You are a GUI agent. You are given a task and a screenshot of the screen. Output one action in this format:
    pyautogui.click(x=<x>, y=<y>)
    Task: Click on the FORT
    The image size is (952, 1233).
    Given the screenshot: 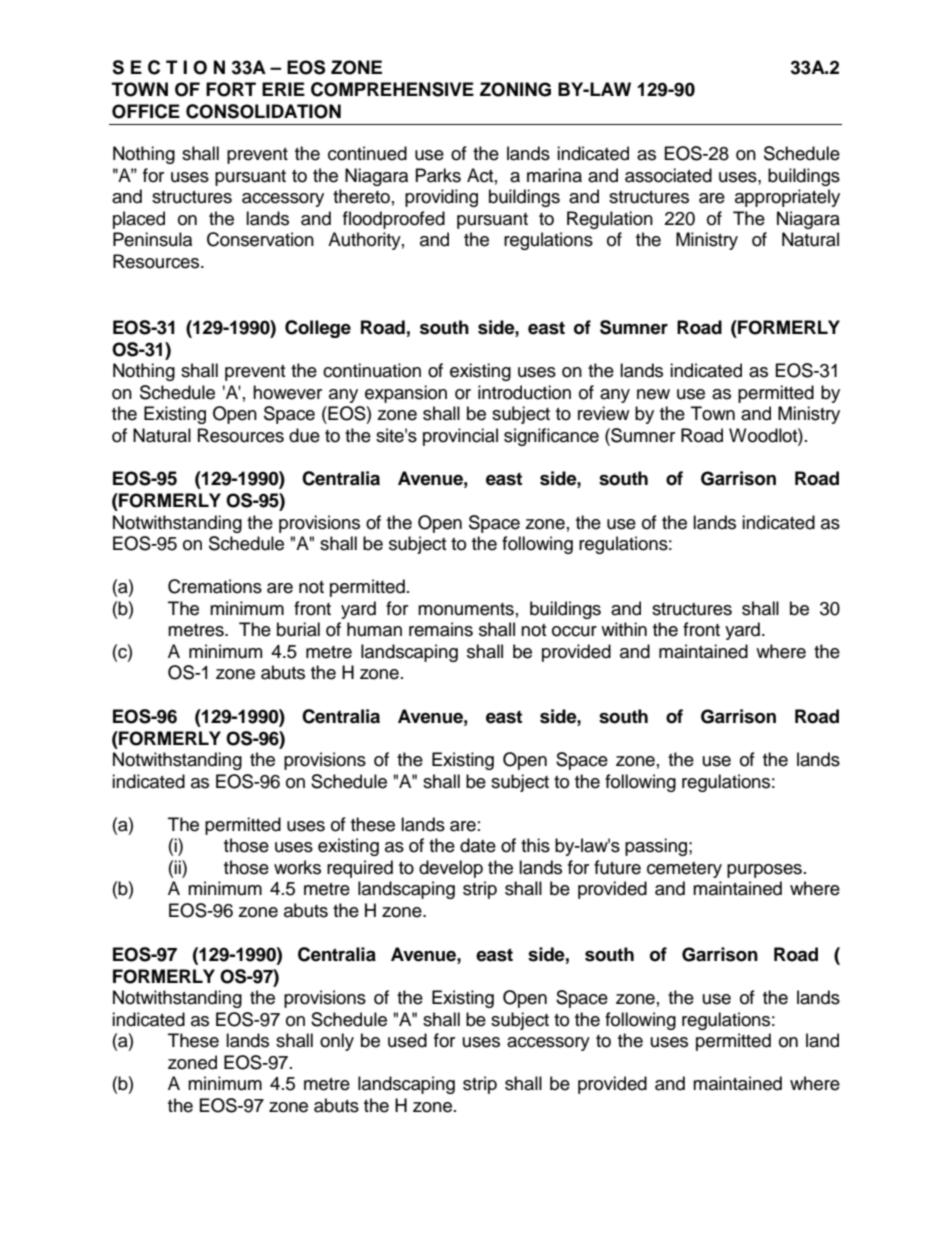 What is the action you would take?
    pyautogui.click(x=231, y=89)
